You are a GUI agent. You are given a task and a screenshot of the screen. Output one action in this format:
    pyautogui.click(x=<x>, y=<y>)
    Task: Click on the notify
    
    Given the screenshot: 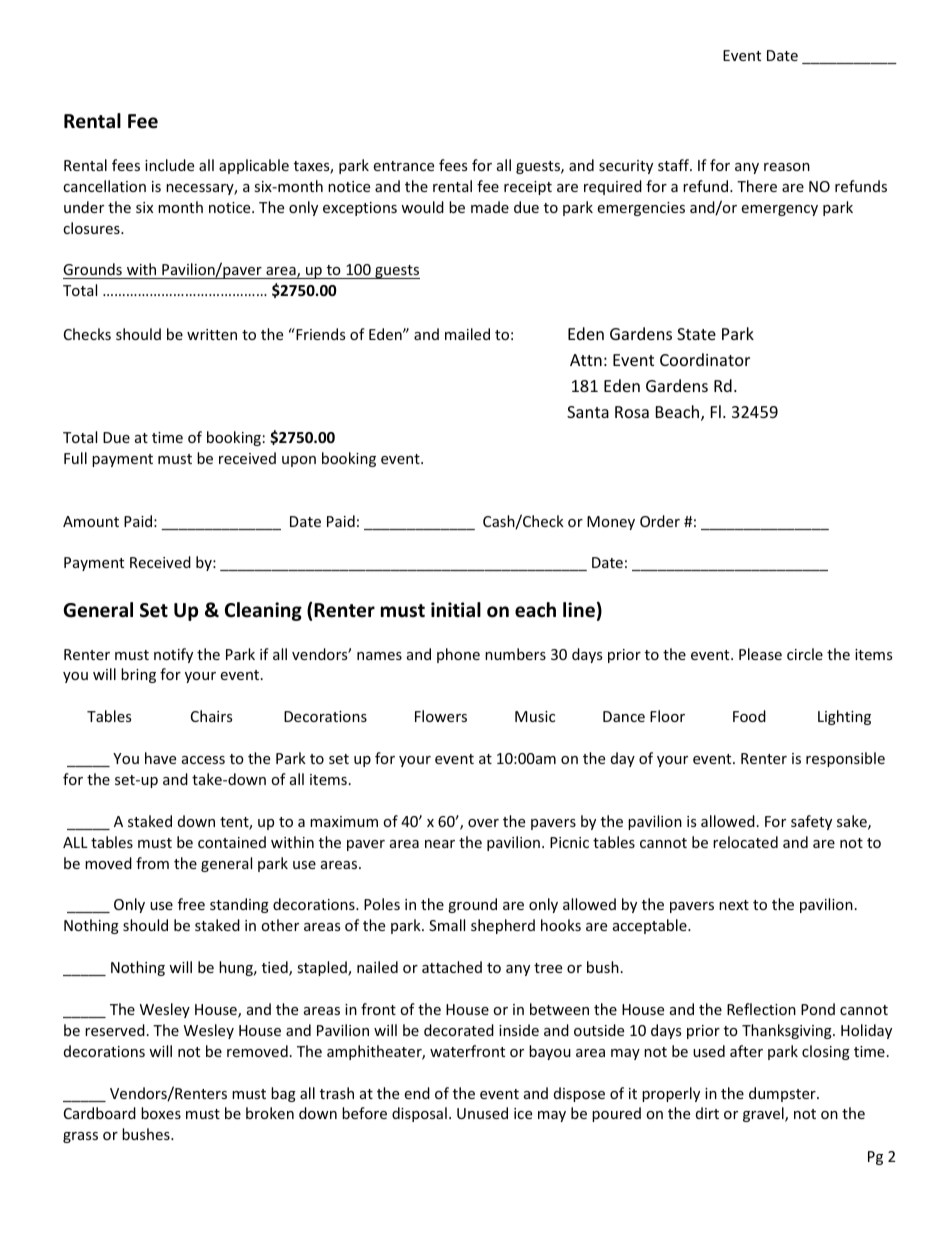 What is the action you would take?
    pyautogui.click(x=173, y=655)
